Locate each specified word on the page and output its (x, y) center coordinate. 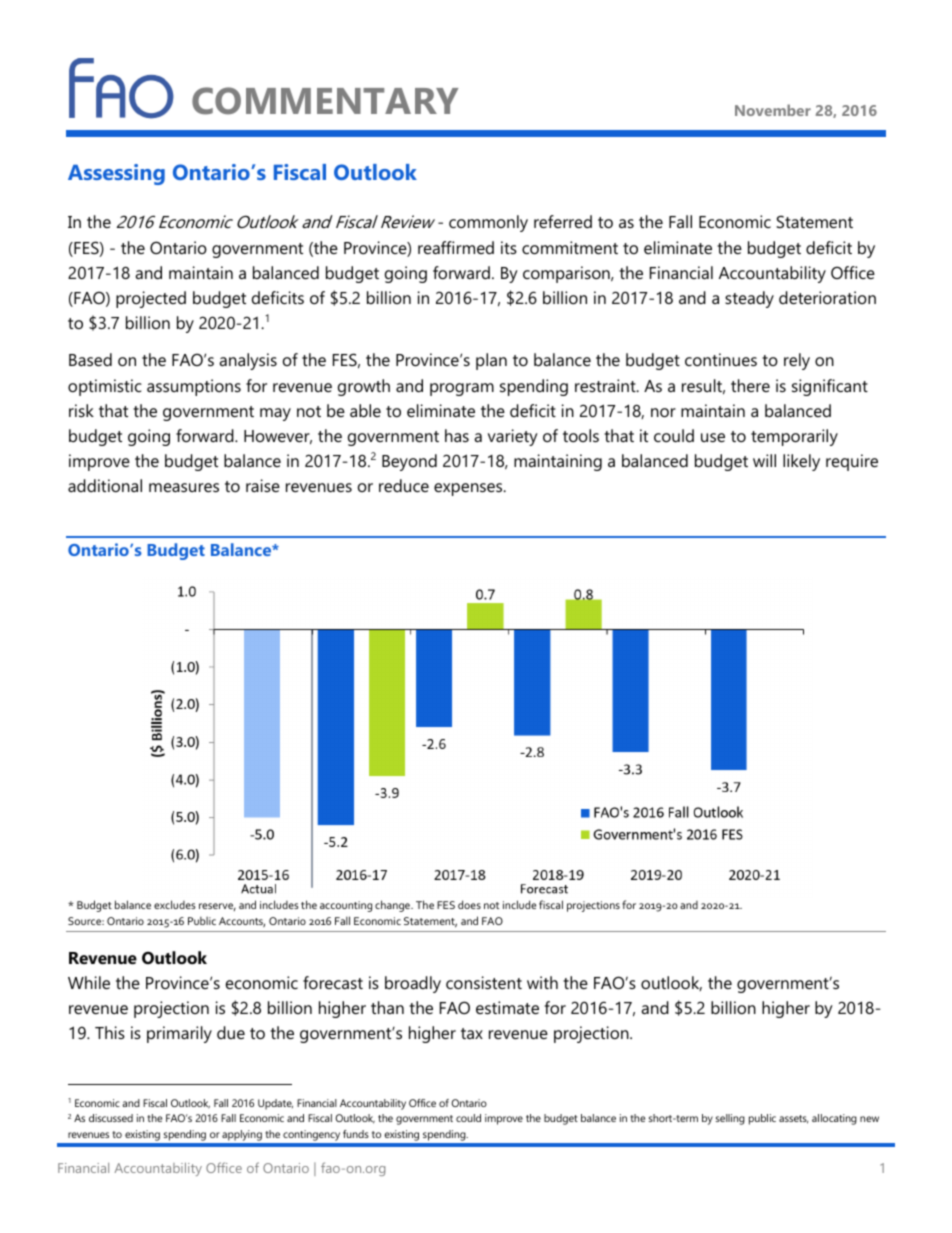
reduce (404, 485)
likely (801, 462)
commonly (488, 223)
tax (472, 1033)
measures (184, 487)
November (773, 110)
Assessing (116, 174)
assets (794, 1119)
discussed (111, 1118)
